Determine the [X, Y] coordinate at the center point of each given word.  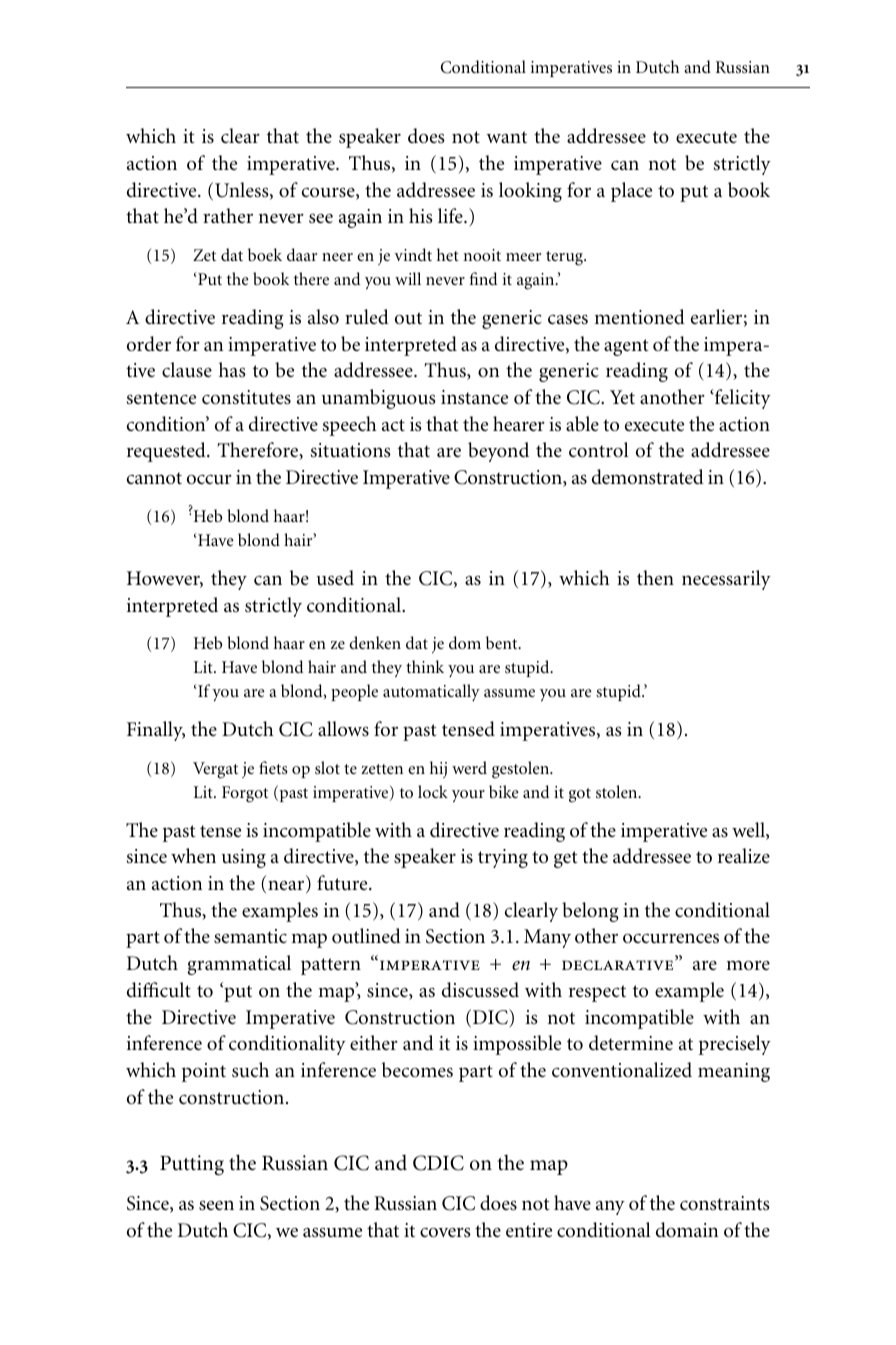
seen [216, 1205]
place [631, 192]
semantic [250, 936]
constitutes [246, 397]
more [748, 965]
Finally [156, 731]
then [655, 578]
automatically [431, 692]
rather [228, 216]
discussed [480, 990]
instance [474, 397]
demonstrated [648, 477]
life [451, 216]
